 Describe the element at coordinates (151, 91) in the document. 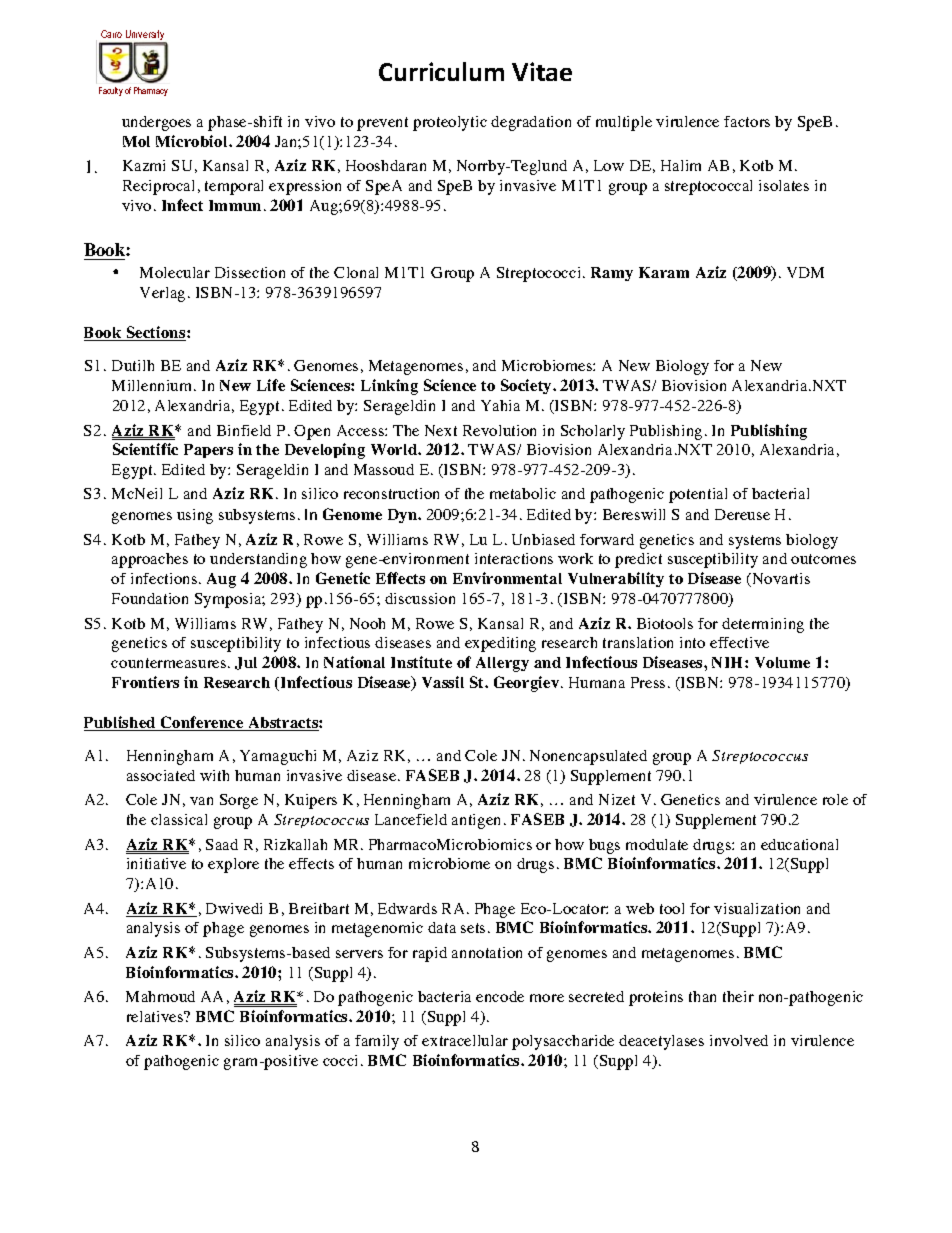

I see `Pharmacy` at that location.
